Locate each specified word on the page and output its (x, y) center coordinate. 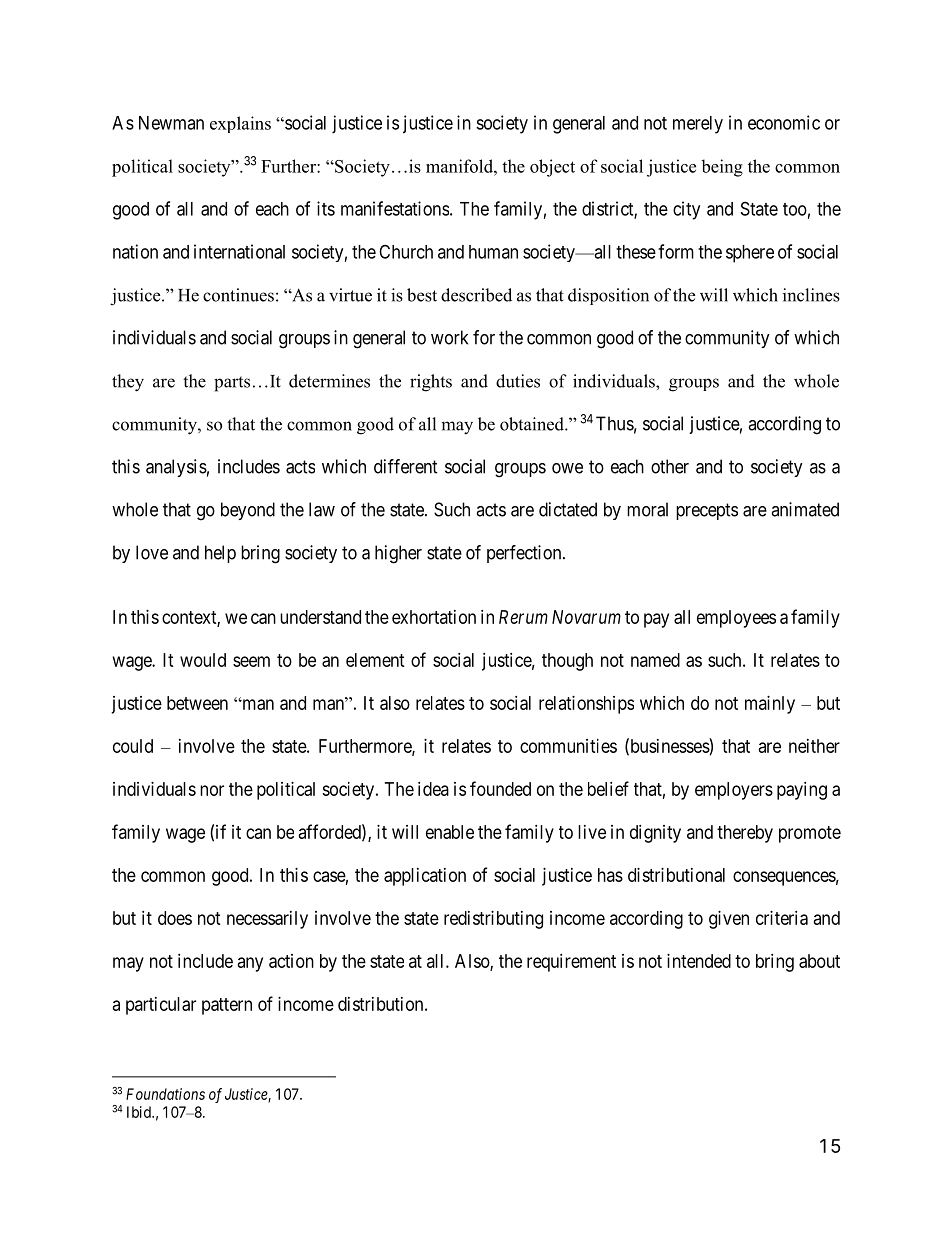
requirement (571, 963)
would (203, 660)
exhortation (434, 617)
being (722, 168)
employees (736, 619)
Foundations (165, 1094)
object (552, 168)
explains (240, 124)
